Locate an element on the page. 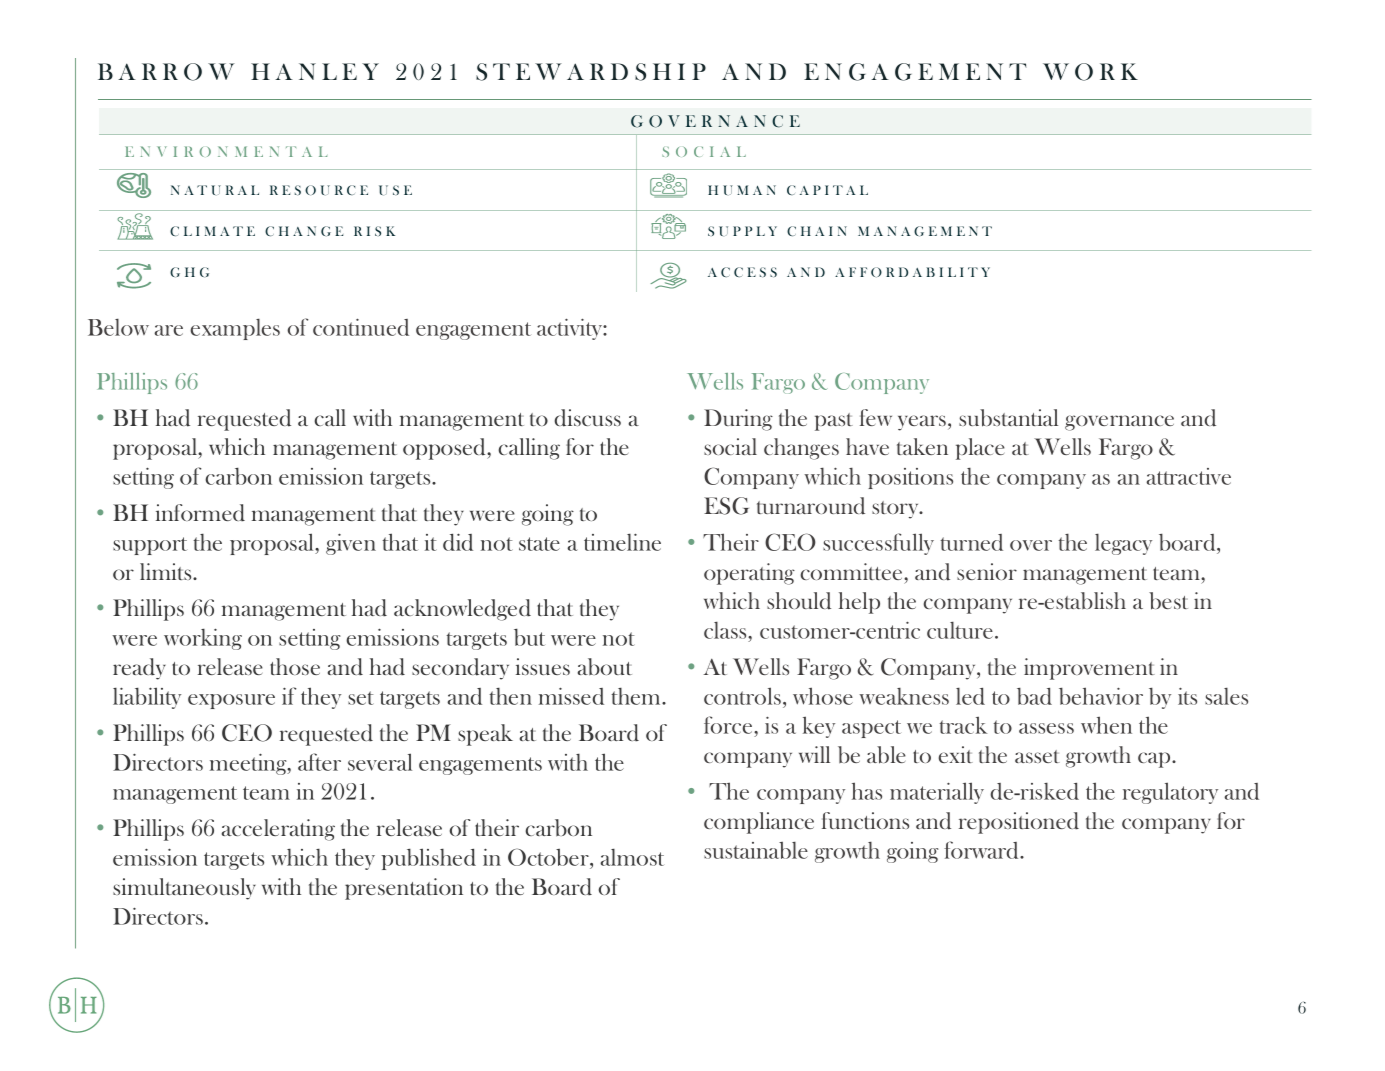  about is located at coordinates (605, 667).
